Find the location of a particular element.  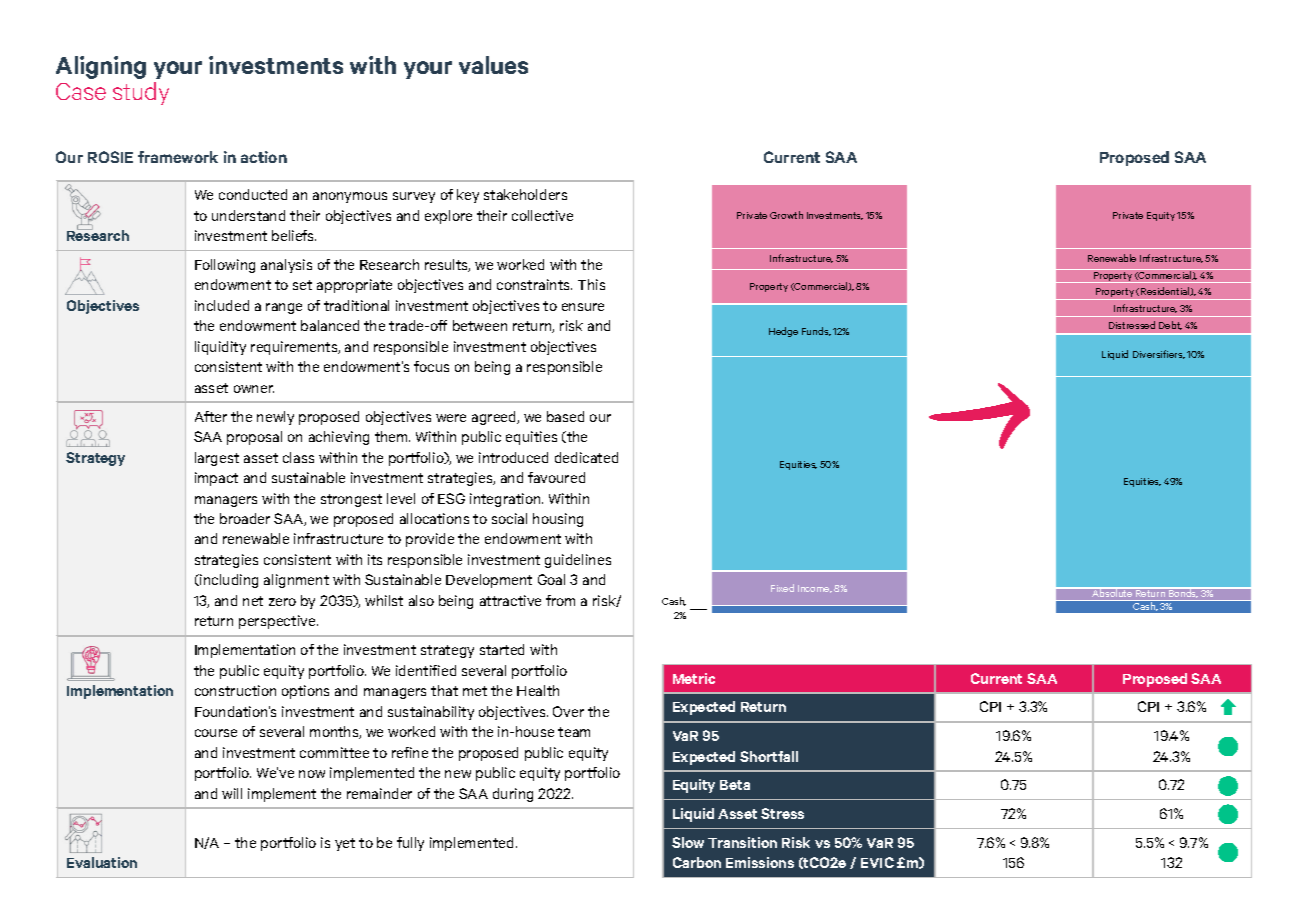

from is located at coordinates (560, 600).
